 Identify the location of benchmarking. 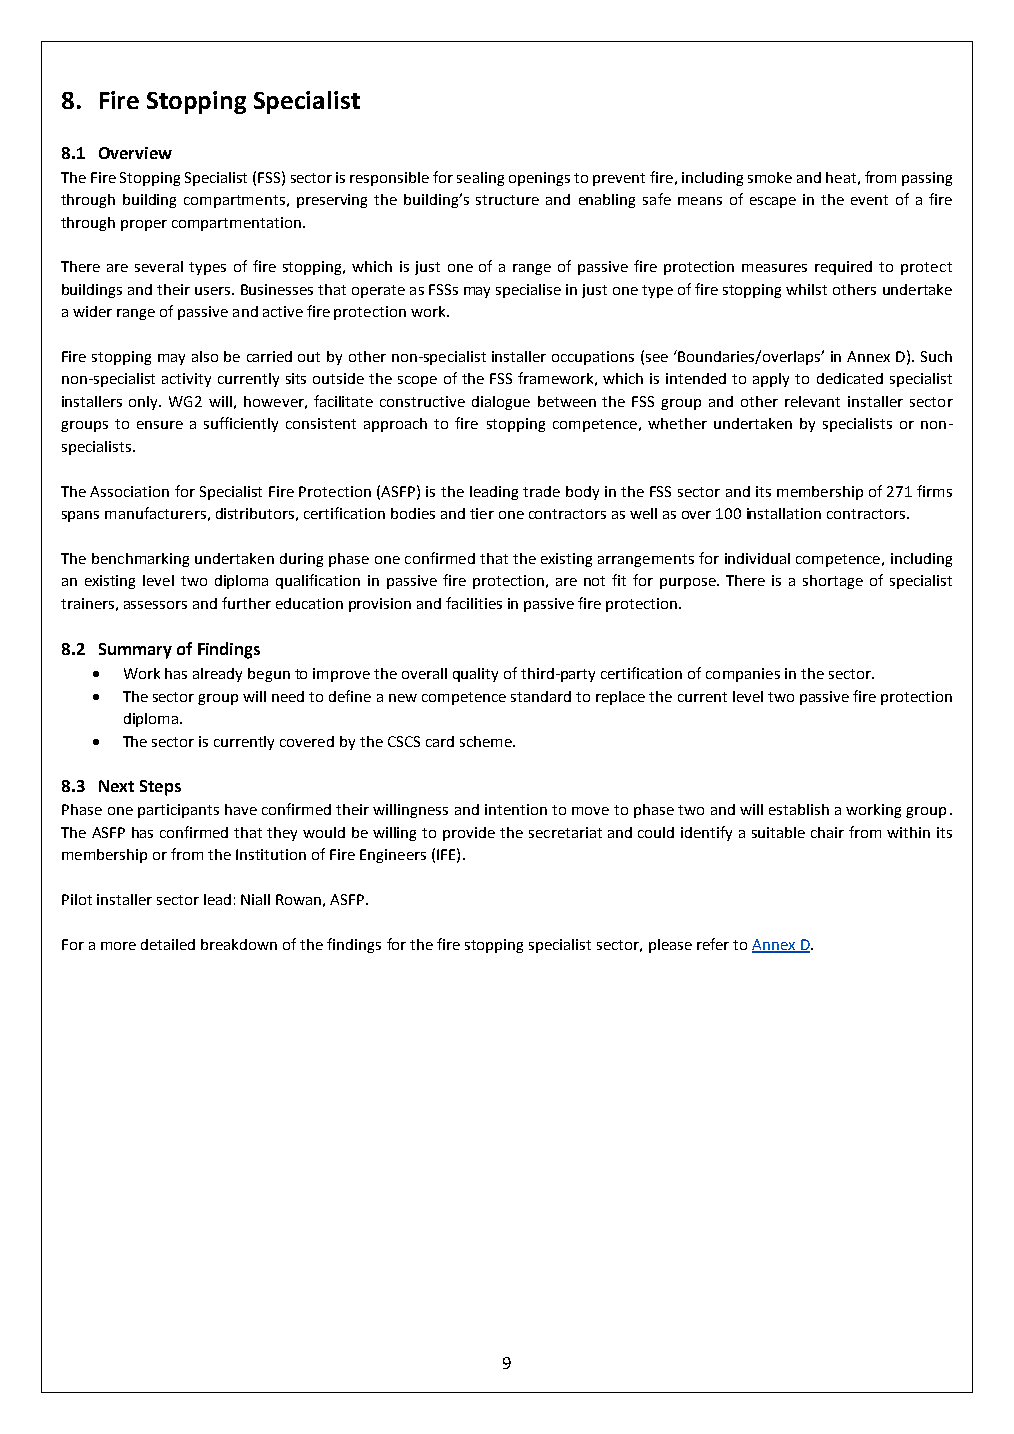
(140, 560).
